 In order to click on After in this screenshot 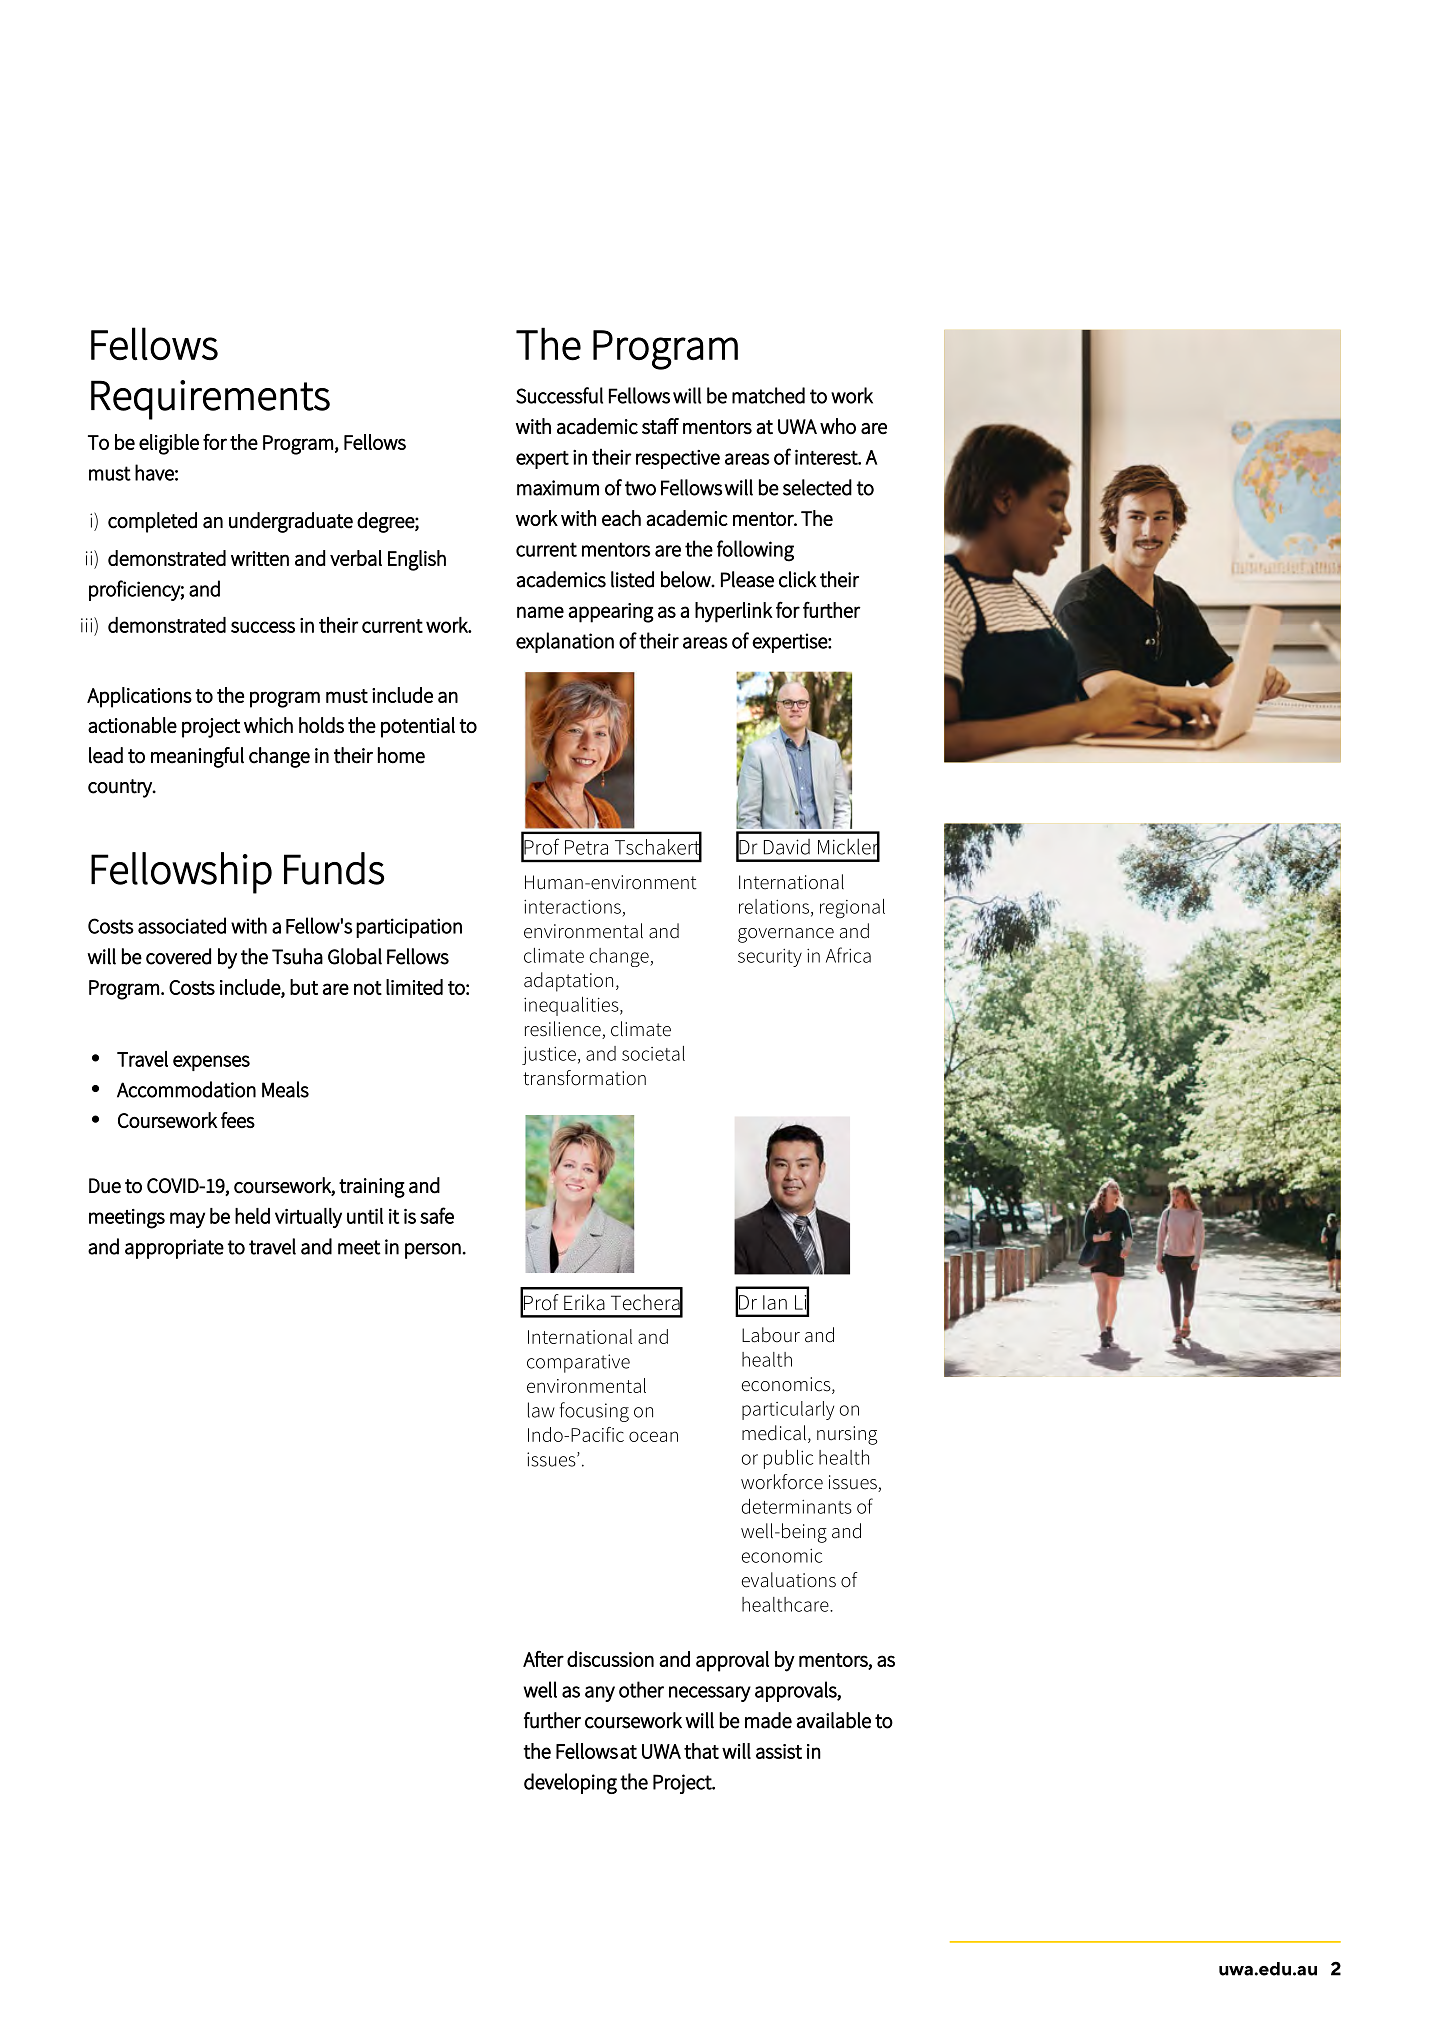, I will do `click(543, 1659)`.
